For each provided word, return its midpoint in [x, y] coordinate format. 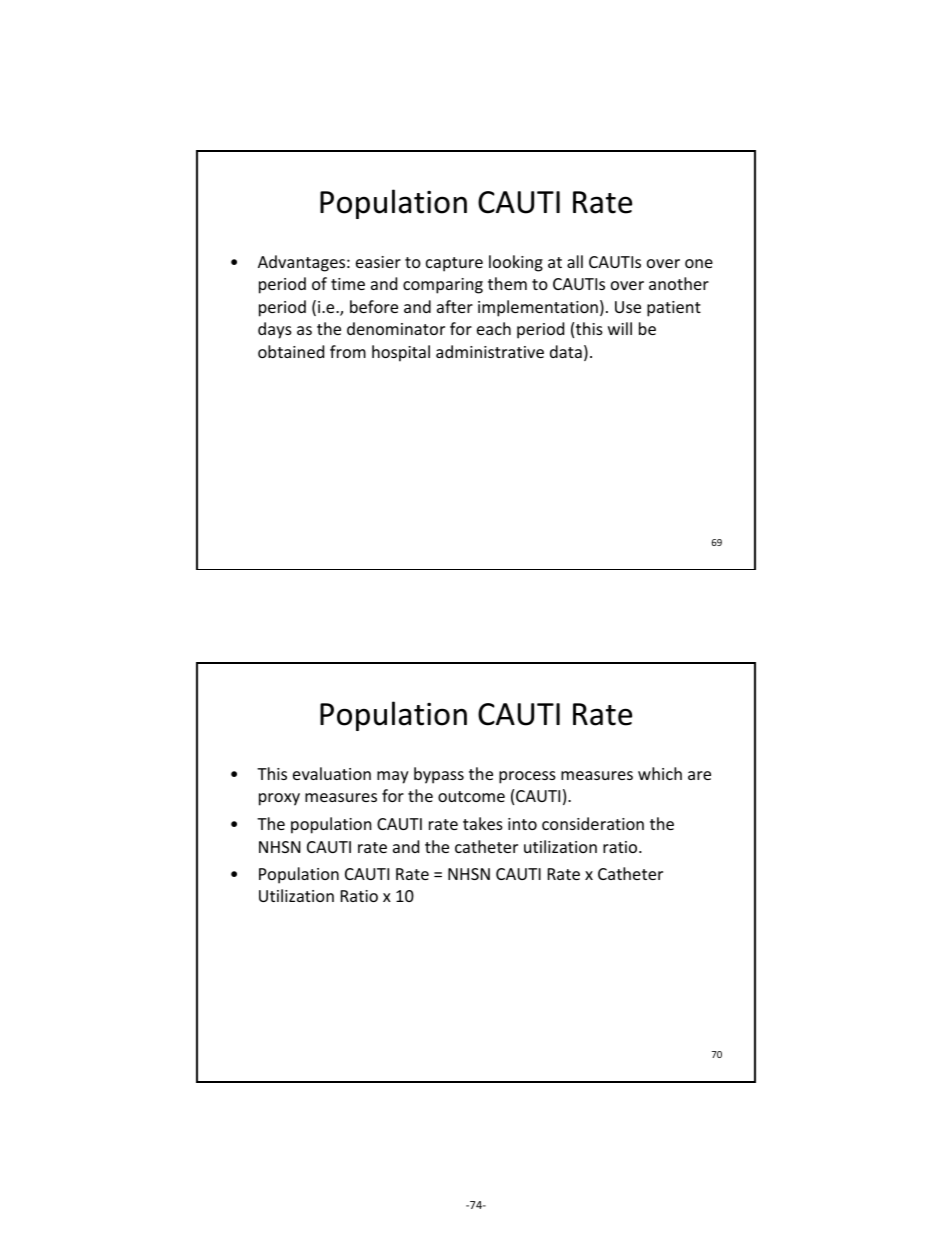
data [566, 351]
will [620, 328]
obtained [291, 351]
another [679, 283]
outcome [471, 796]
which [660, 773]
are [699, 775]
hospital [401, 353]
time [348, 284]
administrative [490, 351]
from [348, 351]
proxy [279, 799]
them [507, 283]
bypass [439, 775]
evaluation [332, 773]
